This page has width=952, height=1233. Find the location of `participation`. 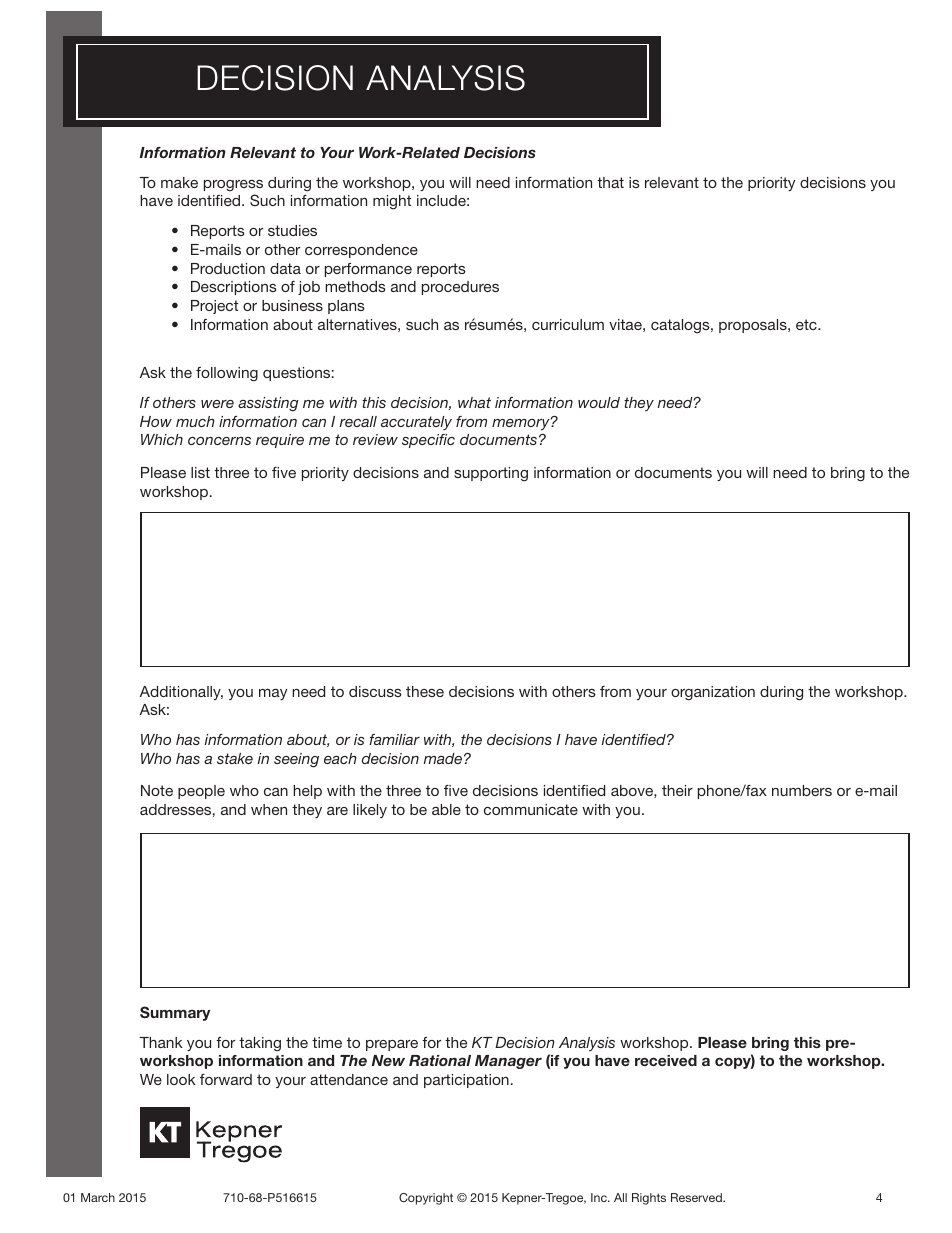

participation is located at coordinates (466, 1081).
